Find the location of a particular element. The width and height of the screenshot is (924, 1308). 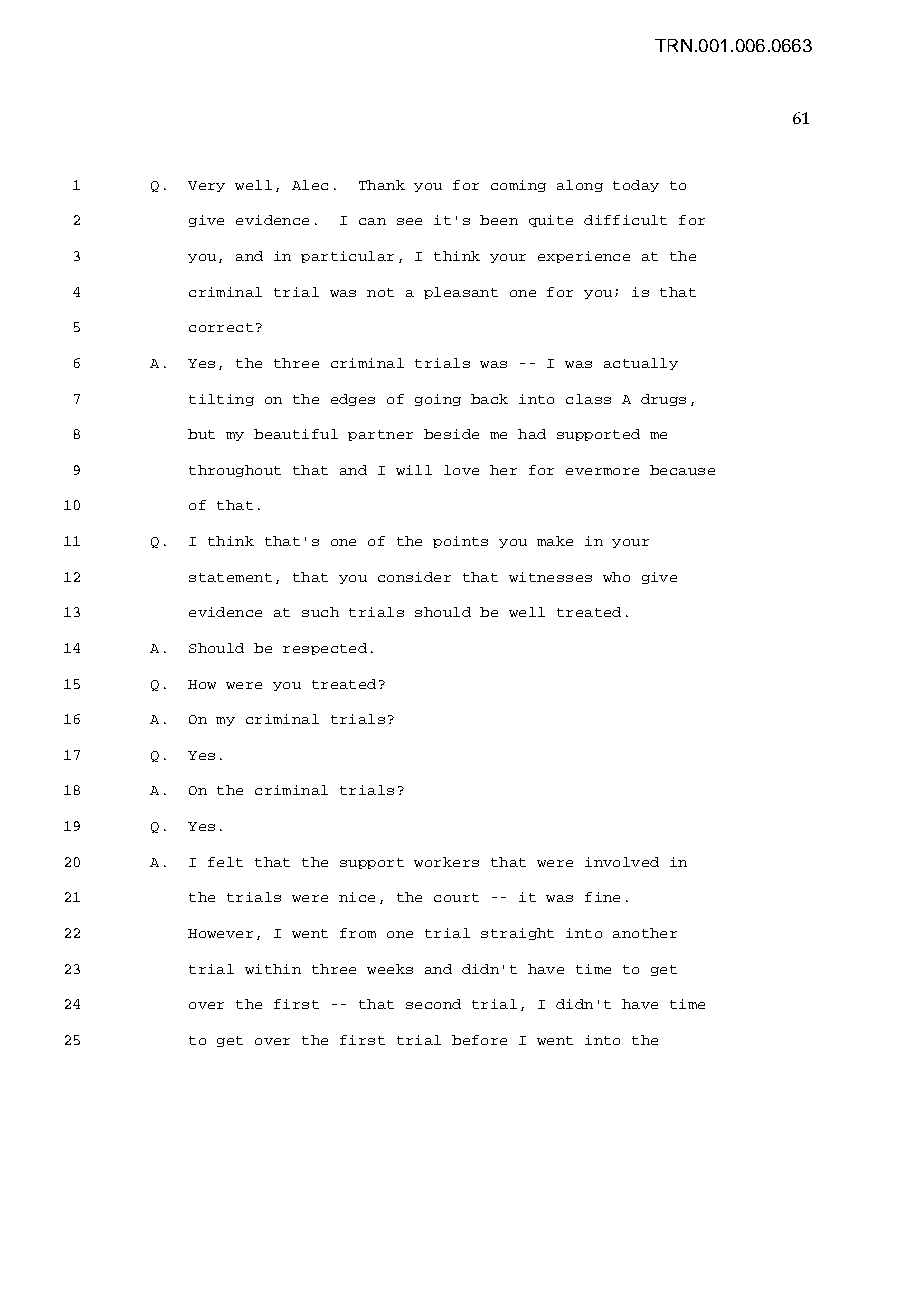

evermore is located at coordinates (602, 471).
